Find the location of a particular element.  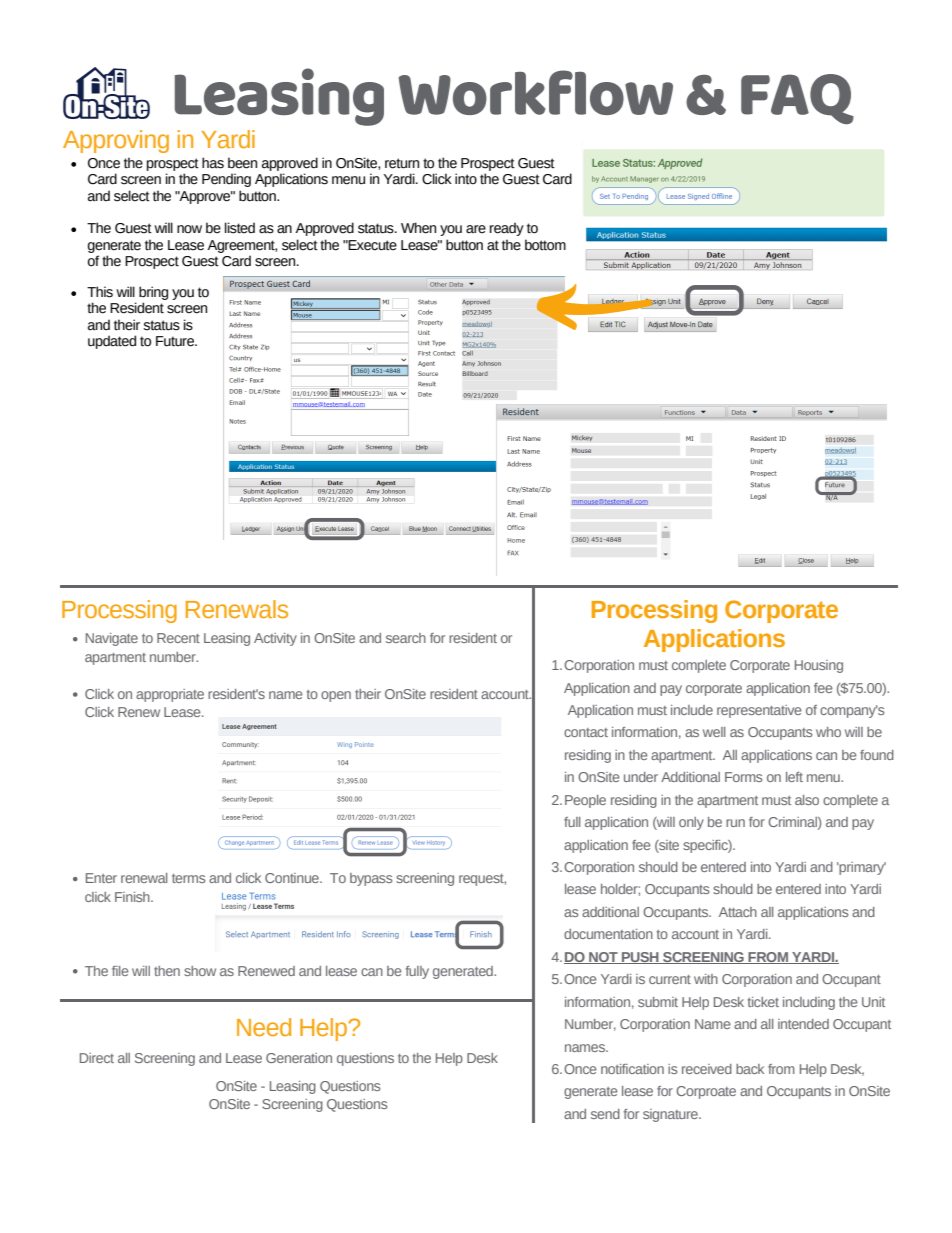

left is located at coordinates (794, 777).
